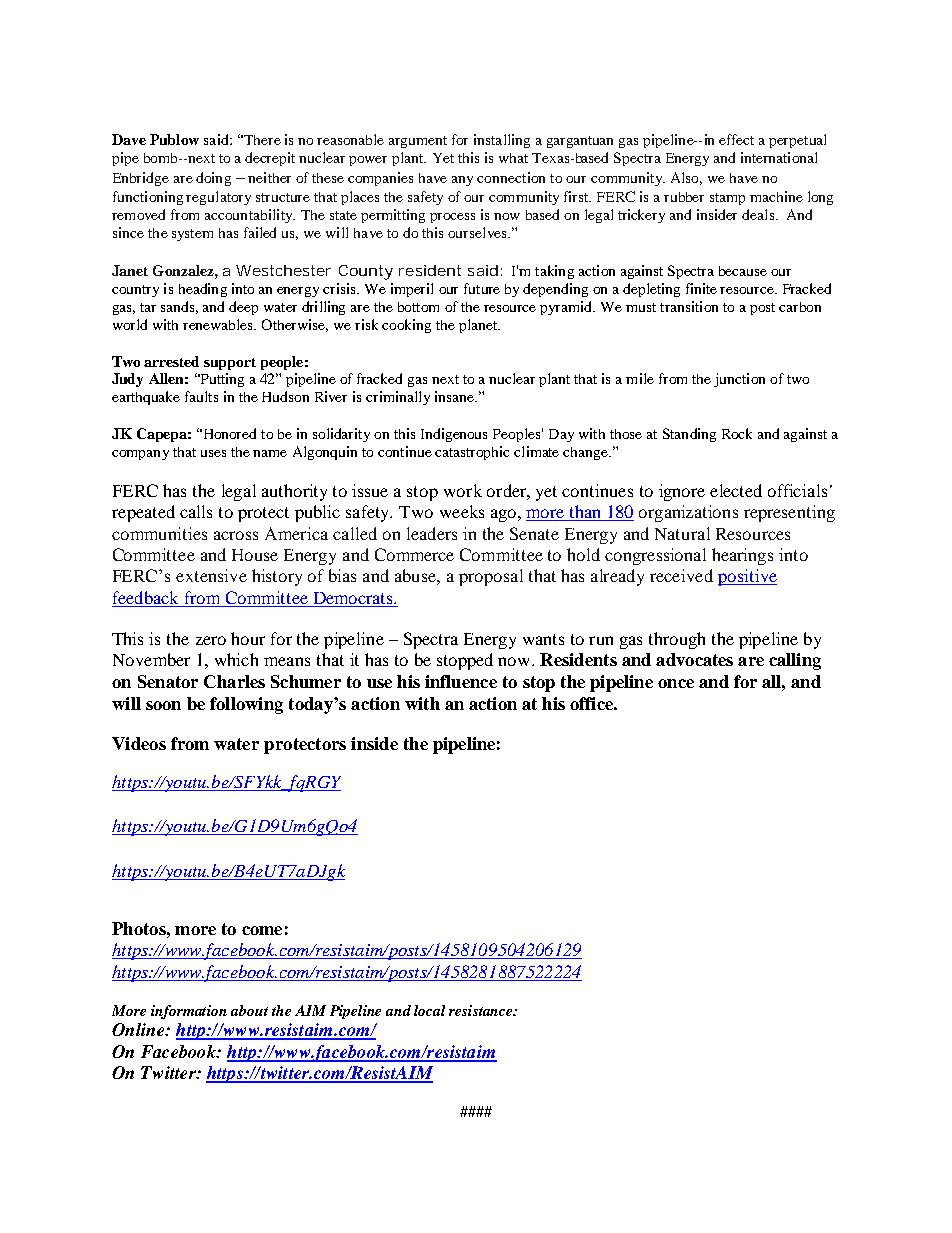 The width and height of the page is (952, 1233). What do you see at coordinates (189, 1012) in the page?
I see `information` at bounding box center [189, 1012].
